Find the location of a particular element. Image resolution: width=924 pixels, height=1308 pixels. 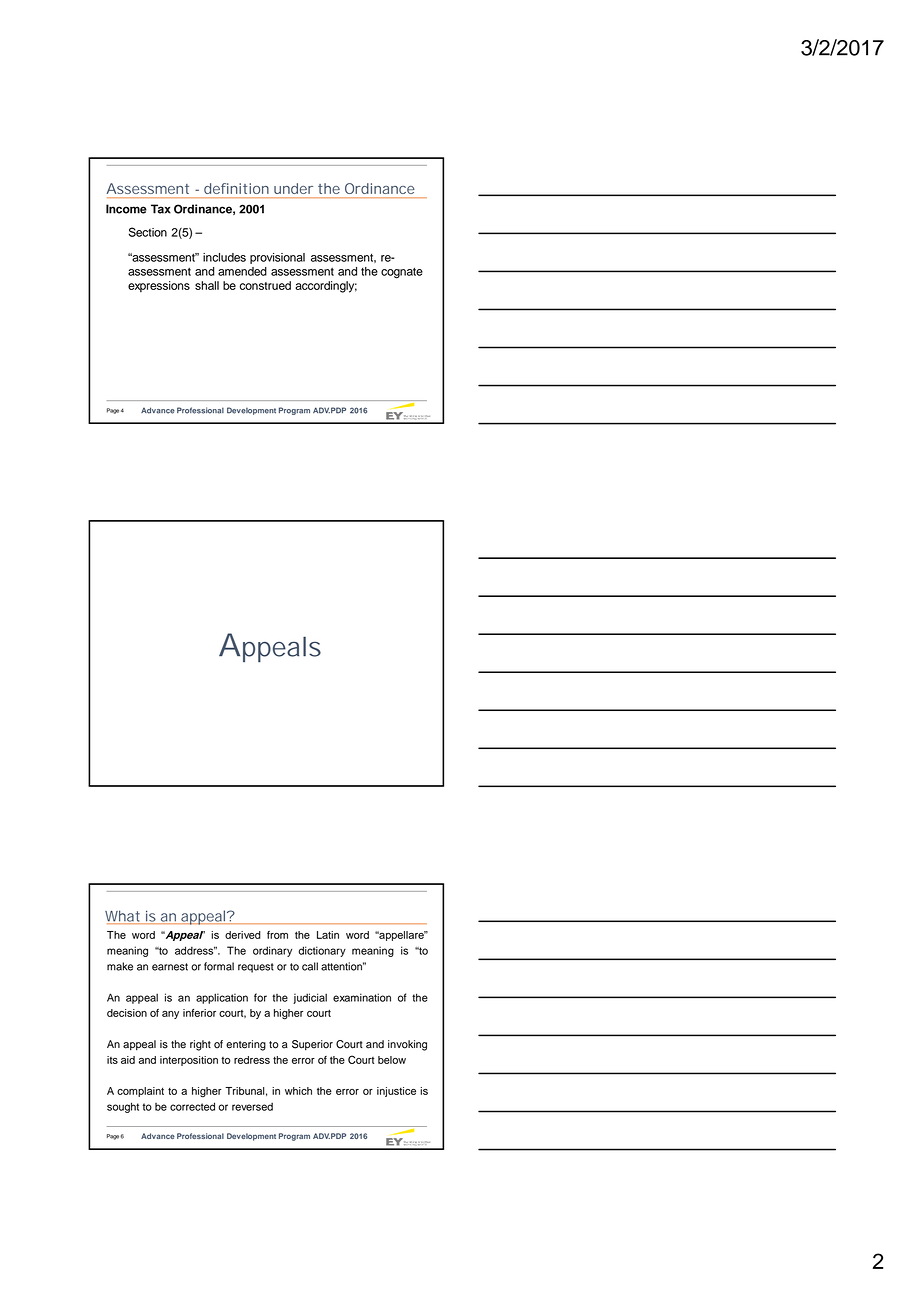

derived is located at coordinates (243, 935).
